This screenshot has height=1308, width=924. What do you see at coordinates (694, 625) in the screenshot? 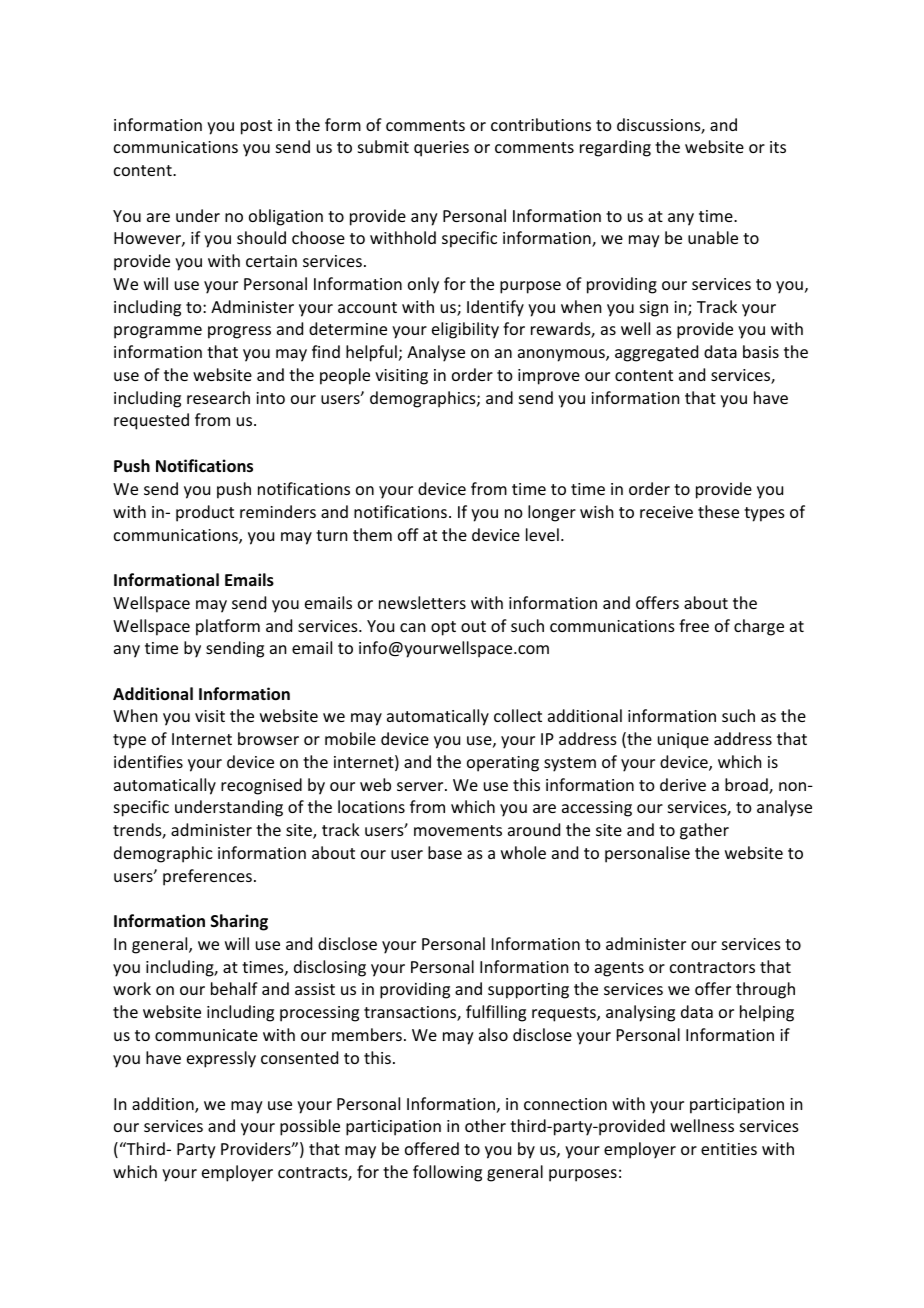
I see `free` at bounding box center [694, 625].
